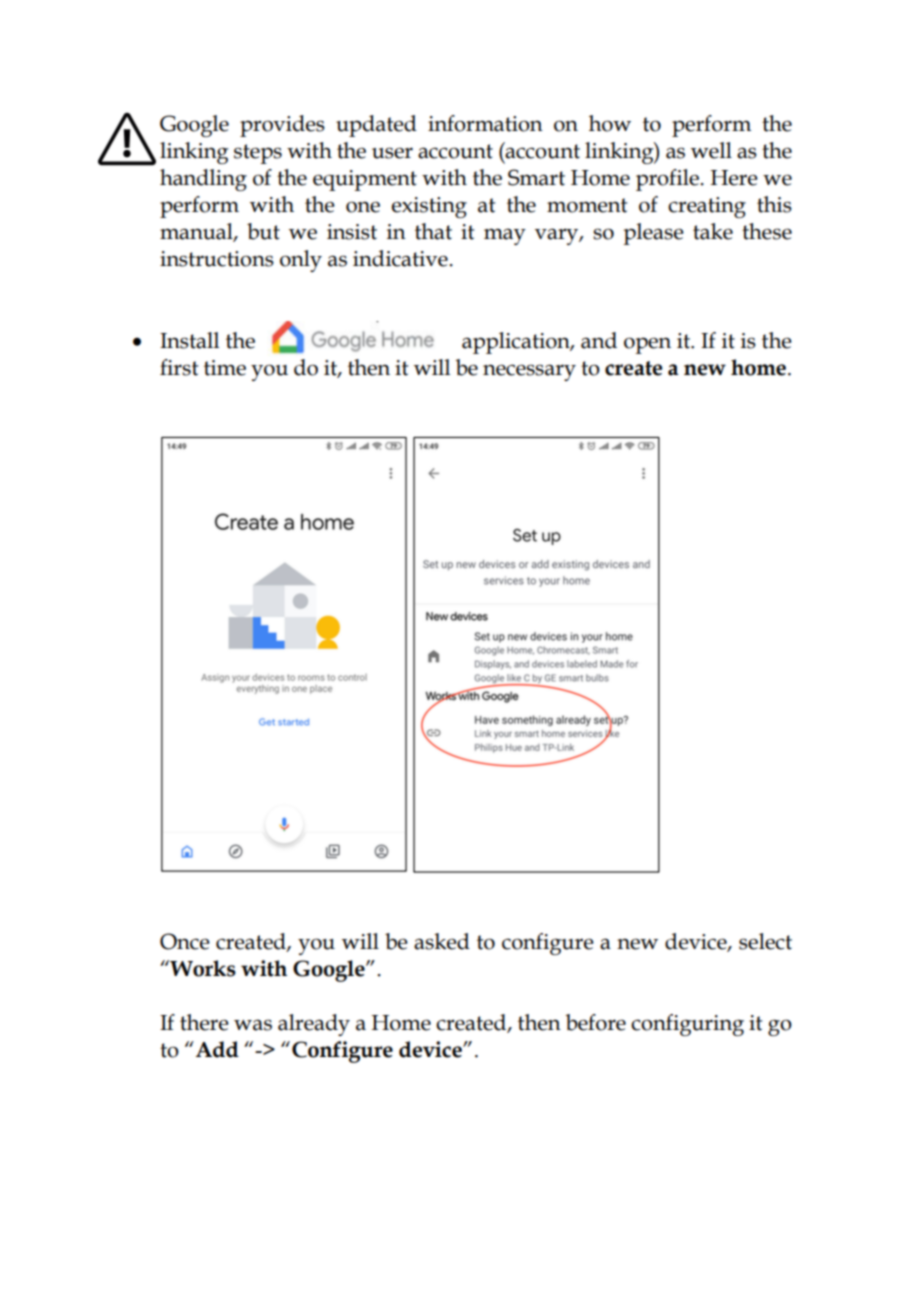 This screenshot has width=924, height=1308. I want to click on open, so click(647, 345).
